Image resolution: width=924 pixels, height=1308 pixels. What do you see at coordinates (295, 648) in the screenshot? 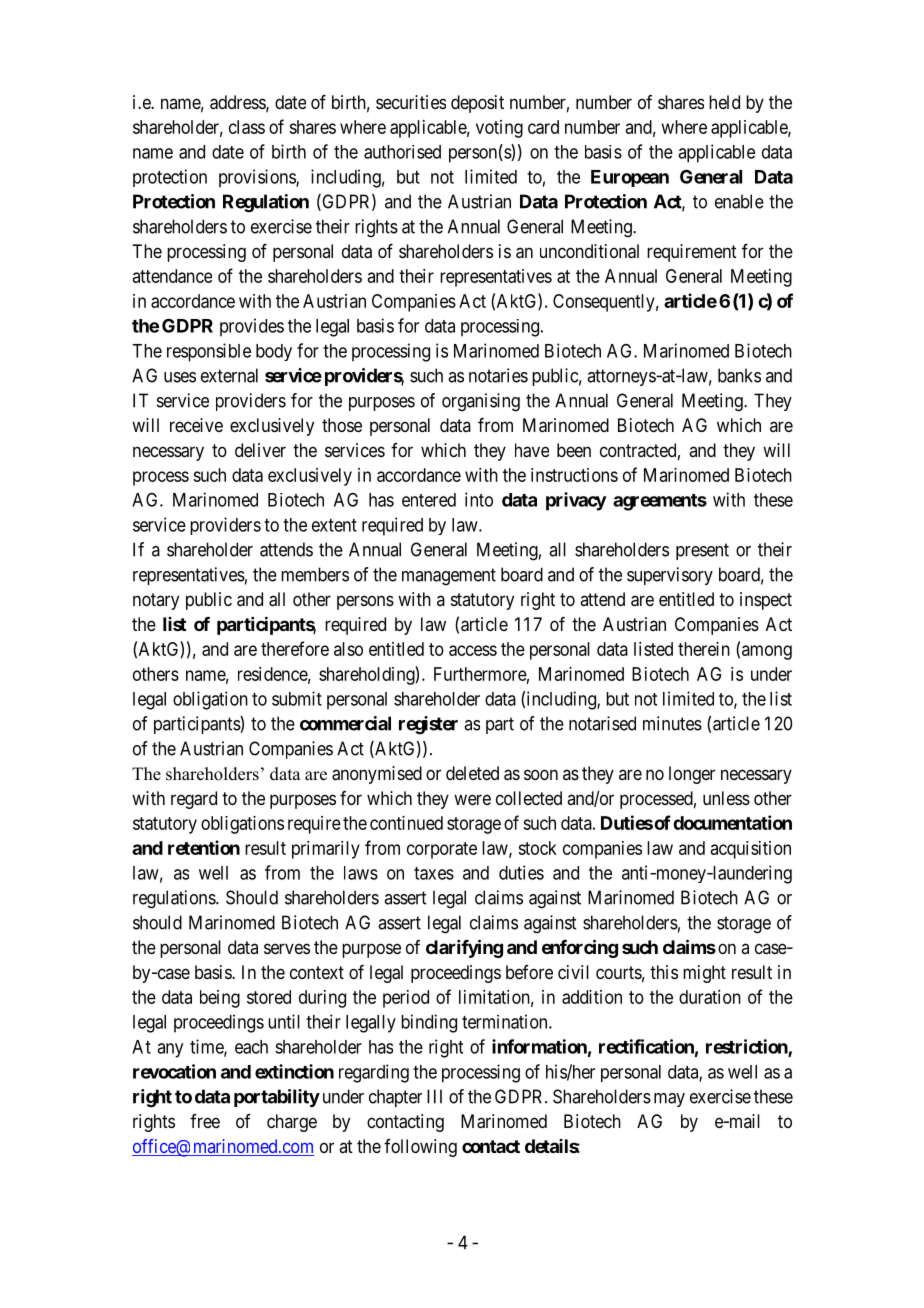
I see `therefore` at bounding box center [295, 648].
